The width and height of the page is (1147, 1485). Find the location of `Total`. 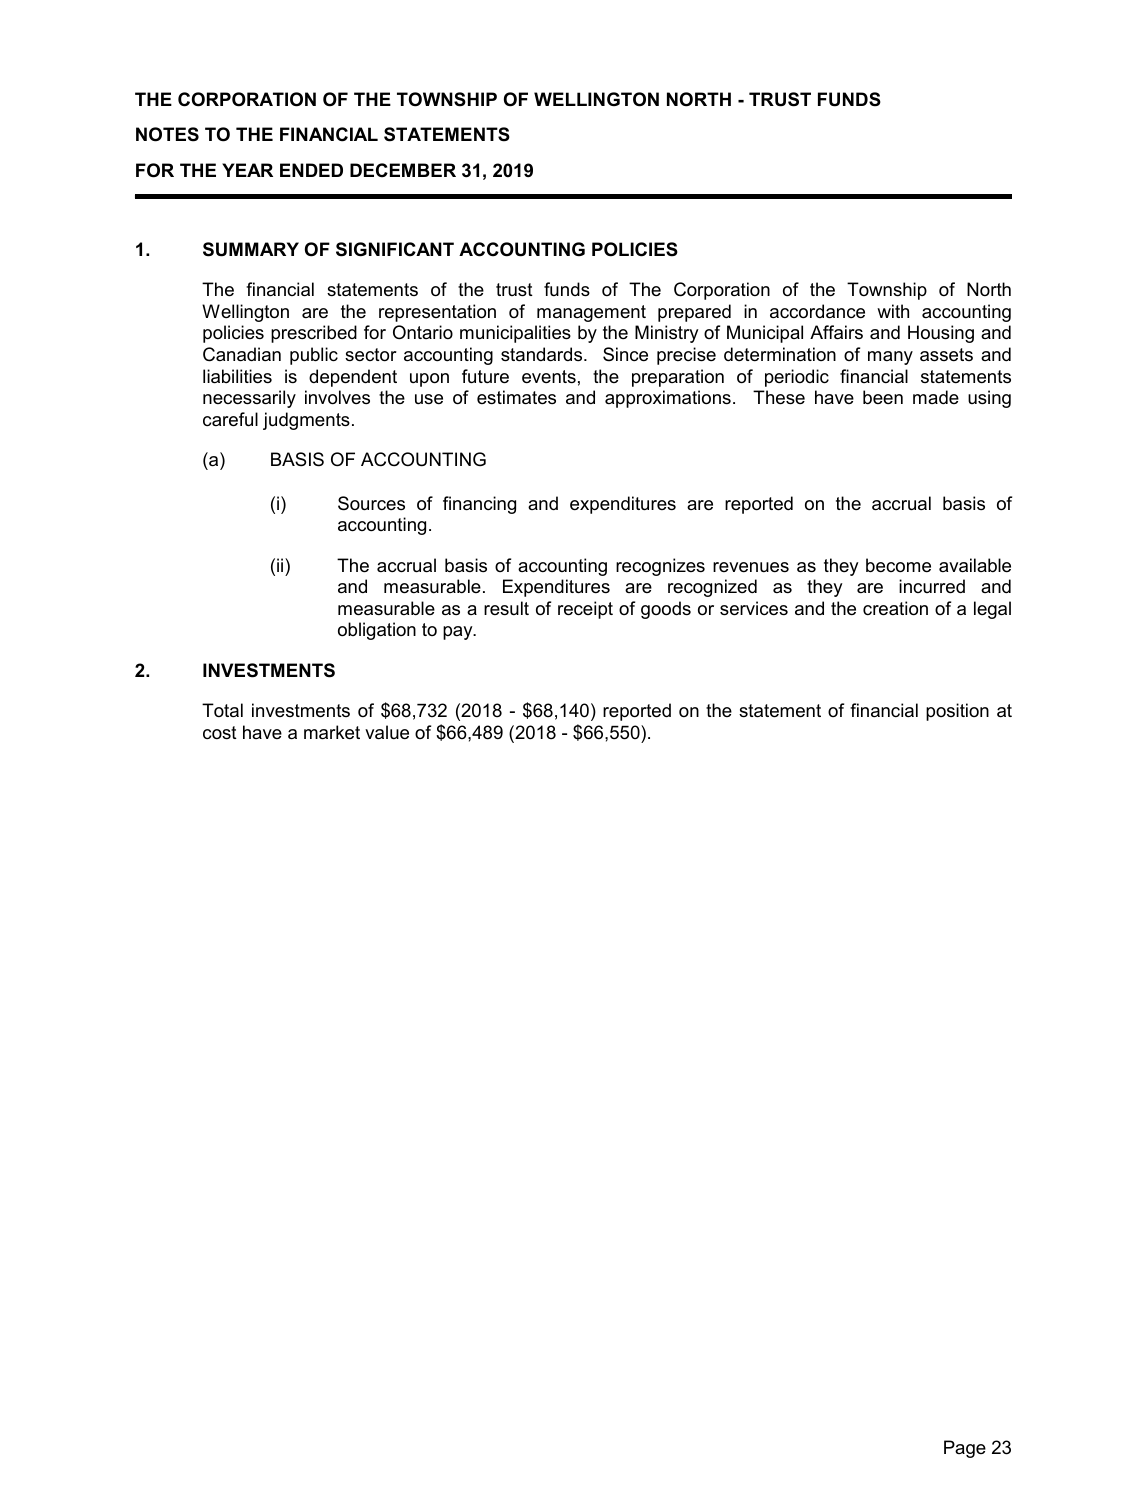

Total is located at coordinates (222, 710).
